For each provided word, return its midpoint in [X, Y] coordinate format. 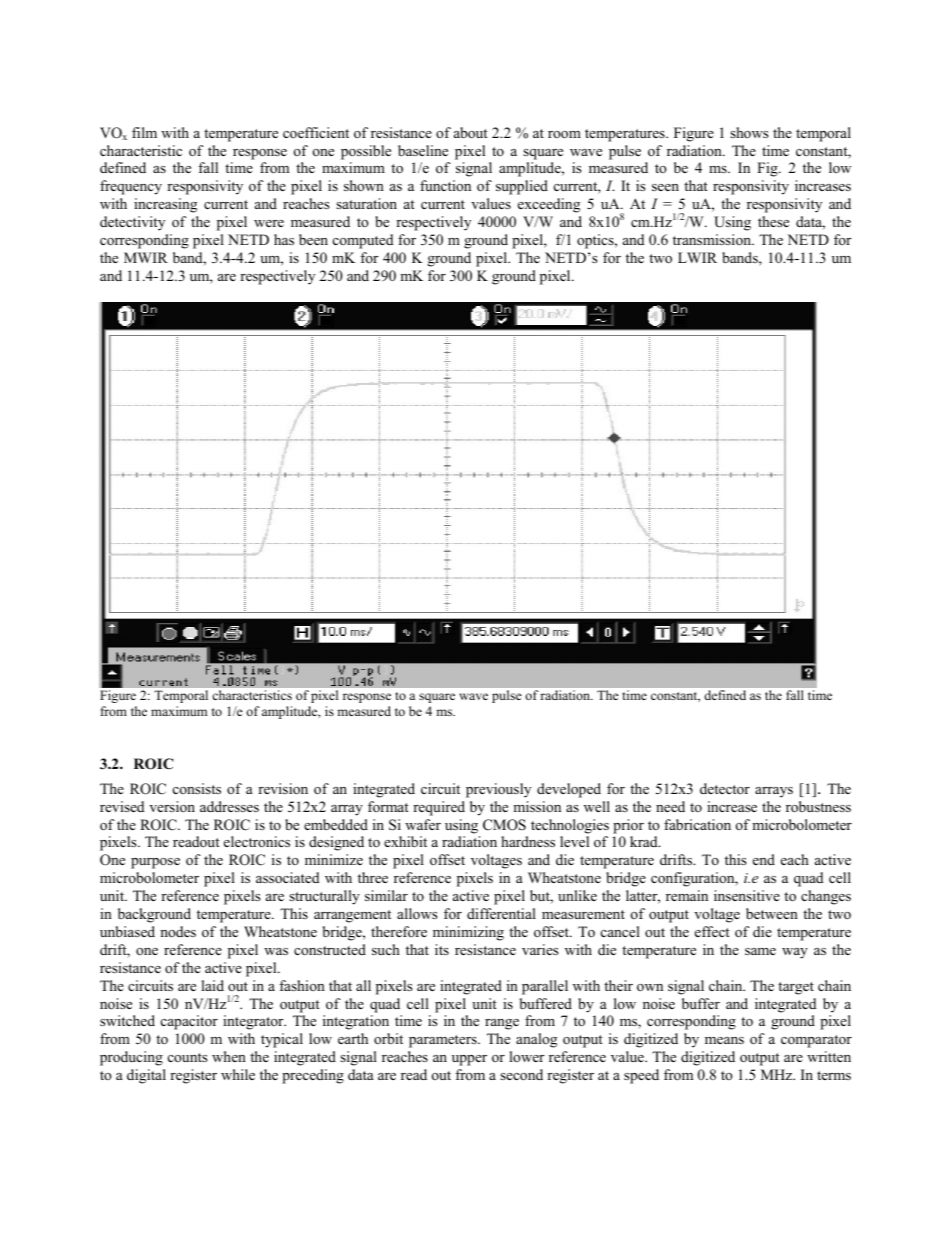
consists [197, 788]
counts [188, 1057]
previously [498, 790]
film [144, 132]
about [471, 132]
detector [725, 788]
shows [749, 132]
